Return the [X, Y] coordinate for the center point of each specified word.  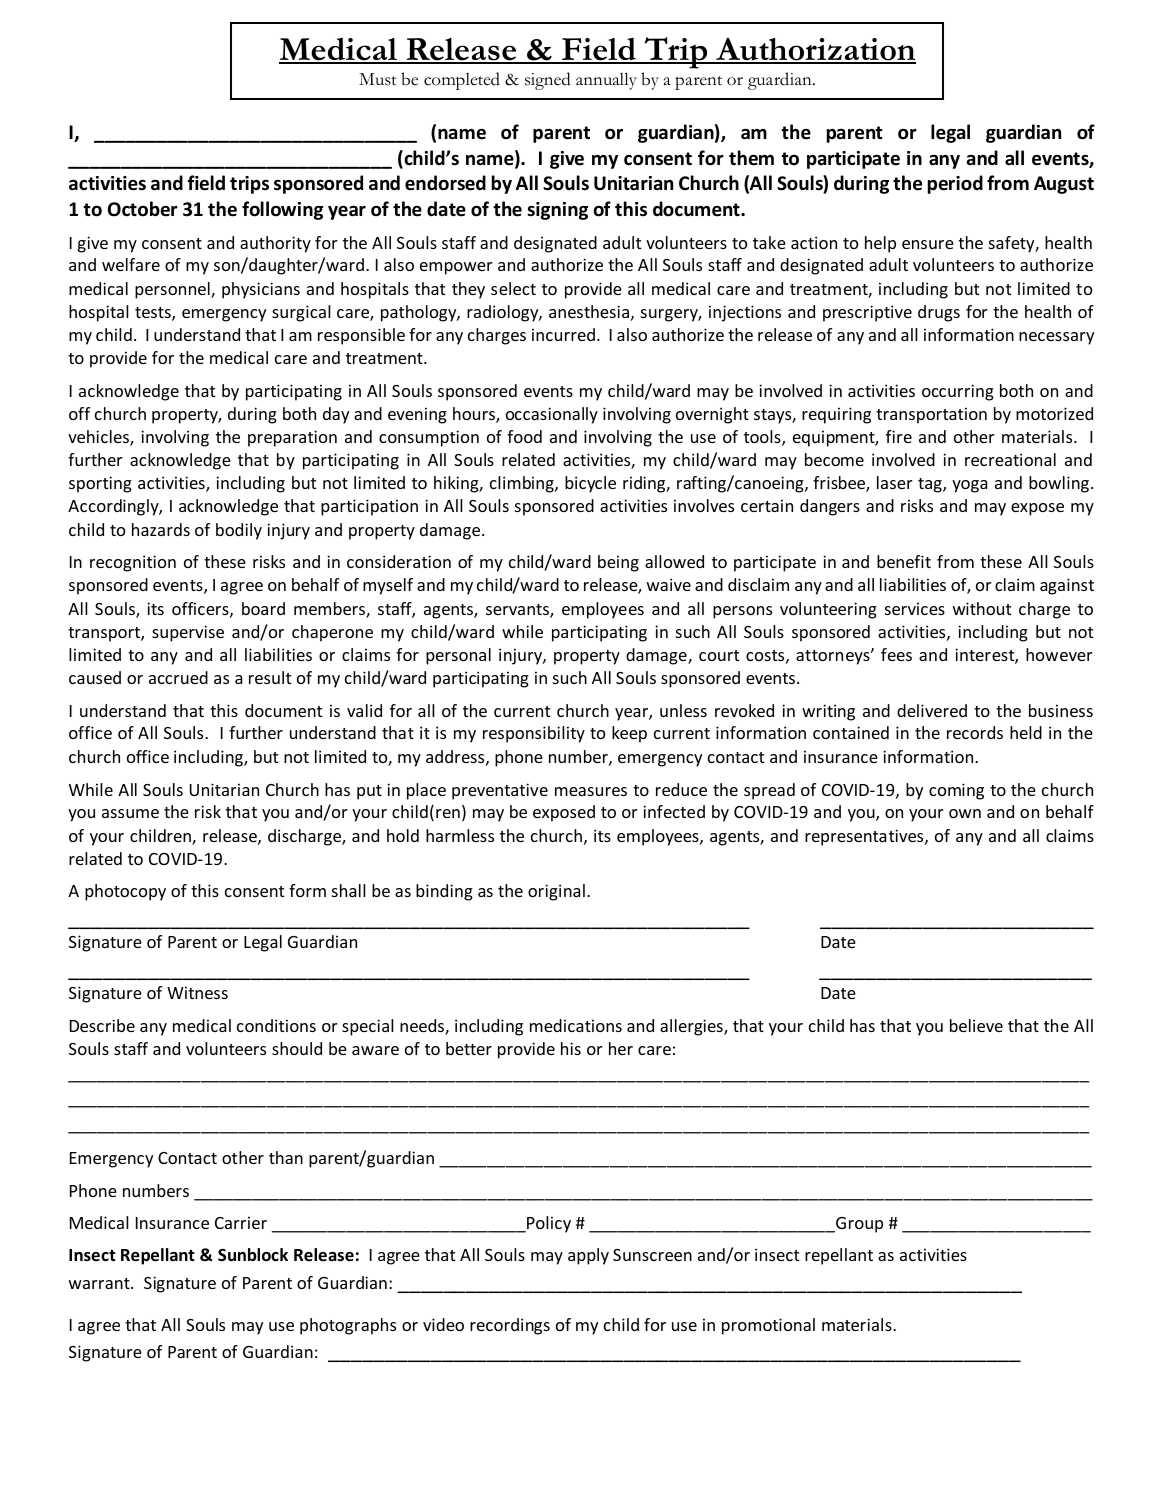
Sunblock [253, 1255]
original [556, 892]
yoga [970, 486]
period [955, 184]
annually [606, 81]
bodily [239, 531]
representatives [865, 837]
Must [378, 79]
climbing [523, 484]
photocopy [125, 892]
